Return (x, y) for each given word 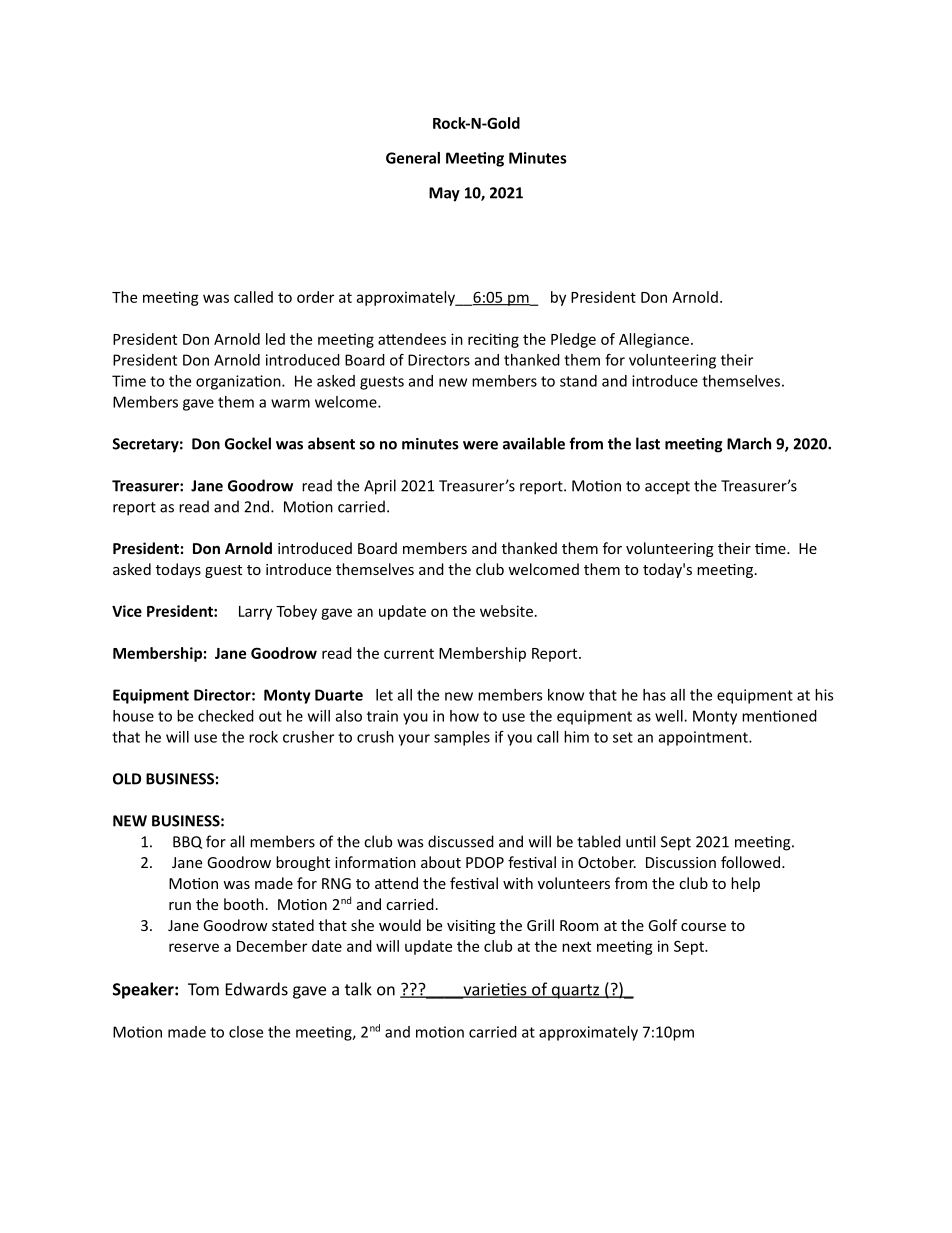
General (413, 158)
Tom (203, 989)
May (444, 194)
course (703, 927)
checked (226, 716)
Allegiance (654, 340)
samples (462, 738)
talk (358, 989)
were (480, 445)
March (749, 443)
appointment (704, 738)
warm (290, 403)
